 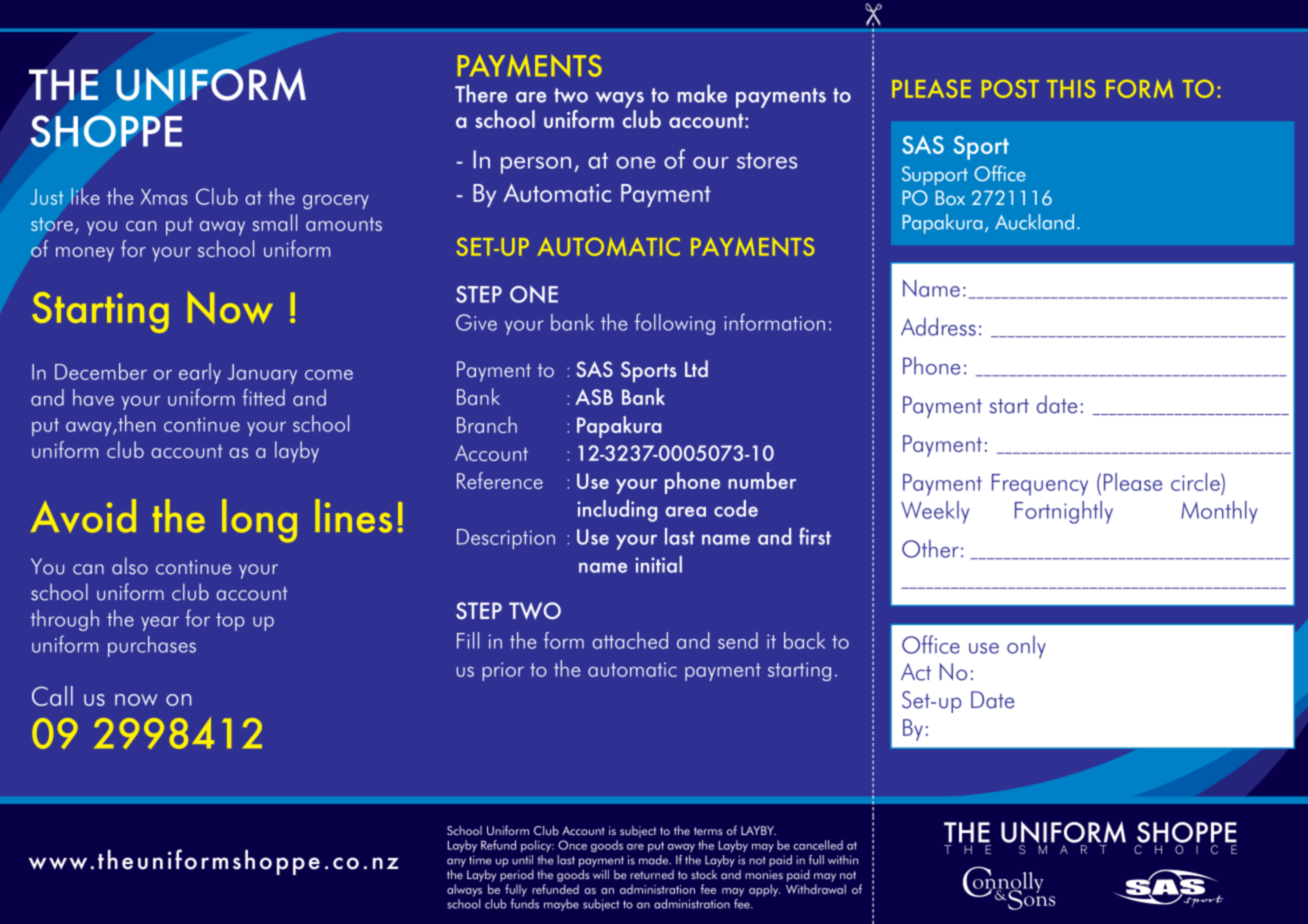 What do you see at coordinates (456, 862) in the image?
I see `any` at bounding box center [456, 862].
